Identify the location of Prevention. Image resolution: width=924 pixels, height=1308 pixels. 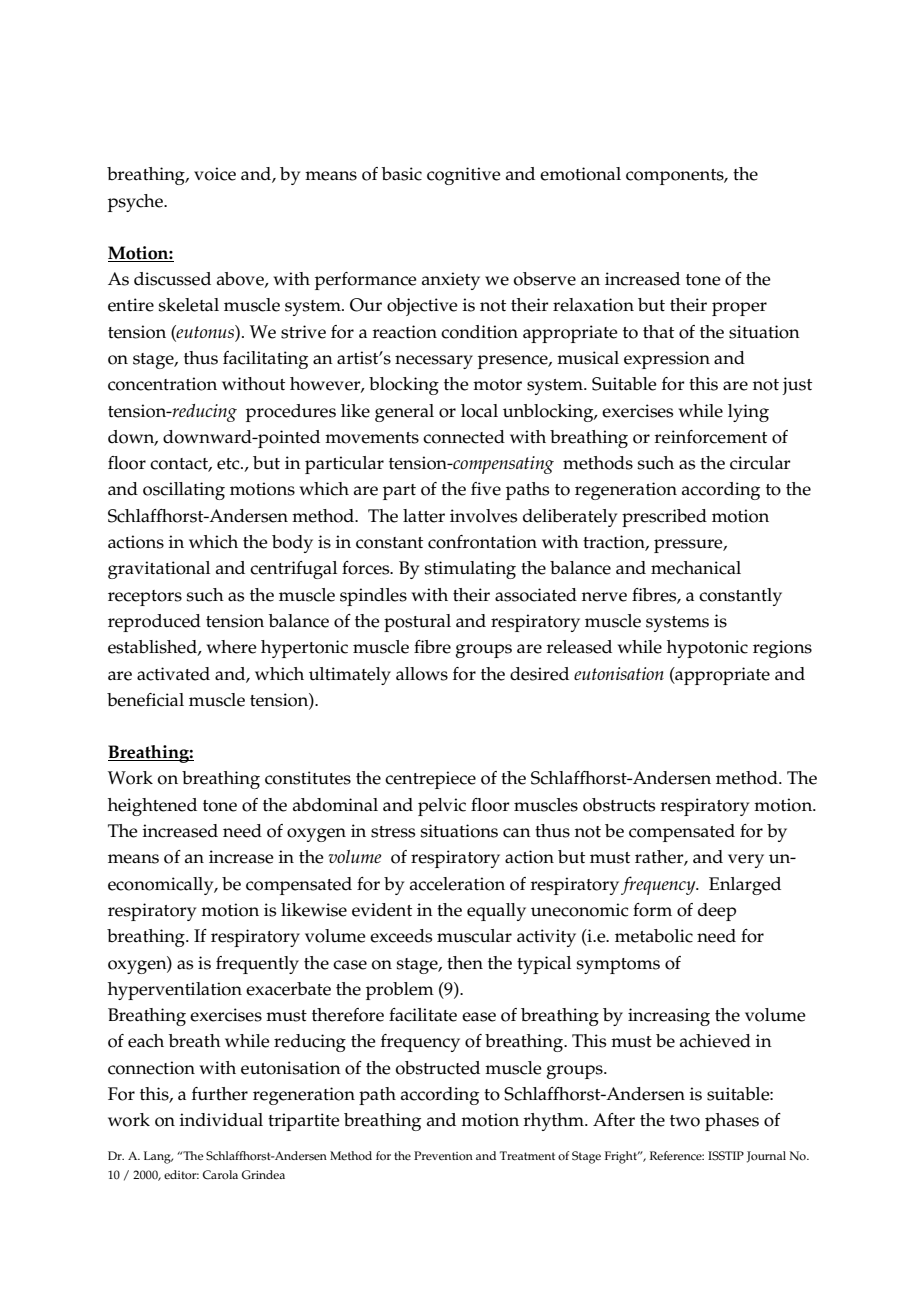
(443, 1155).
